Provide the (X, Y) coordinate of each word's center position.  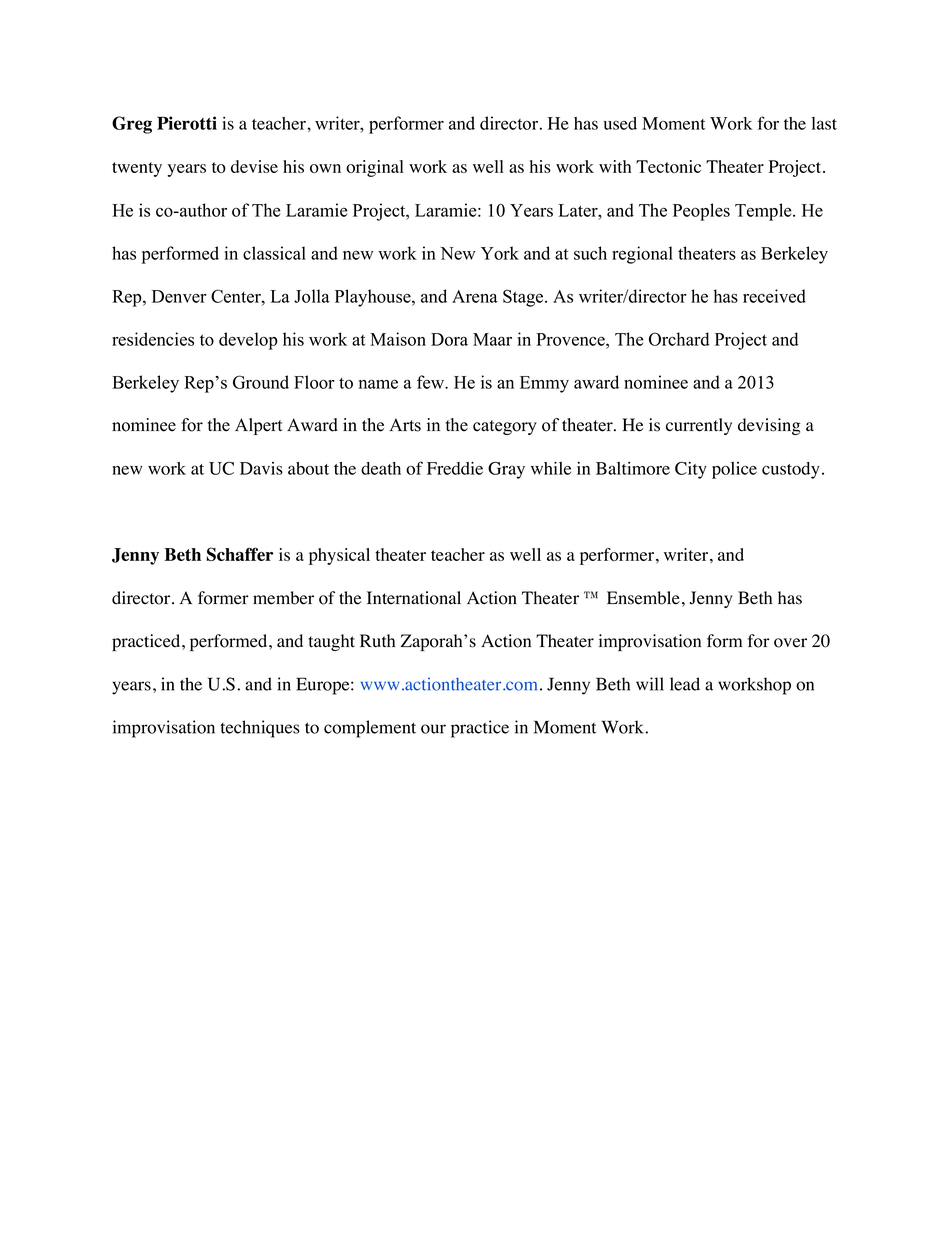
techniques (260, 729)
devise (254, 166)
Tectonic (668, 166)
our (433, 729)
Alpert (259, 426)
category (505, 427)
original (375, 168)
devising (769, 426)
